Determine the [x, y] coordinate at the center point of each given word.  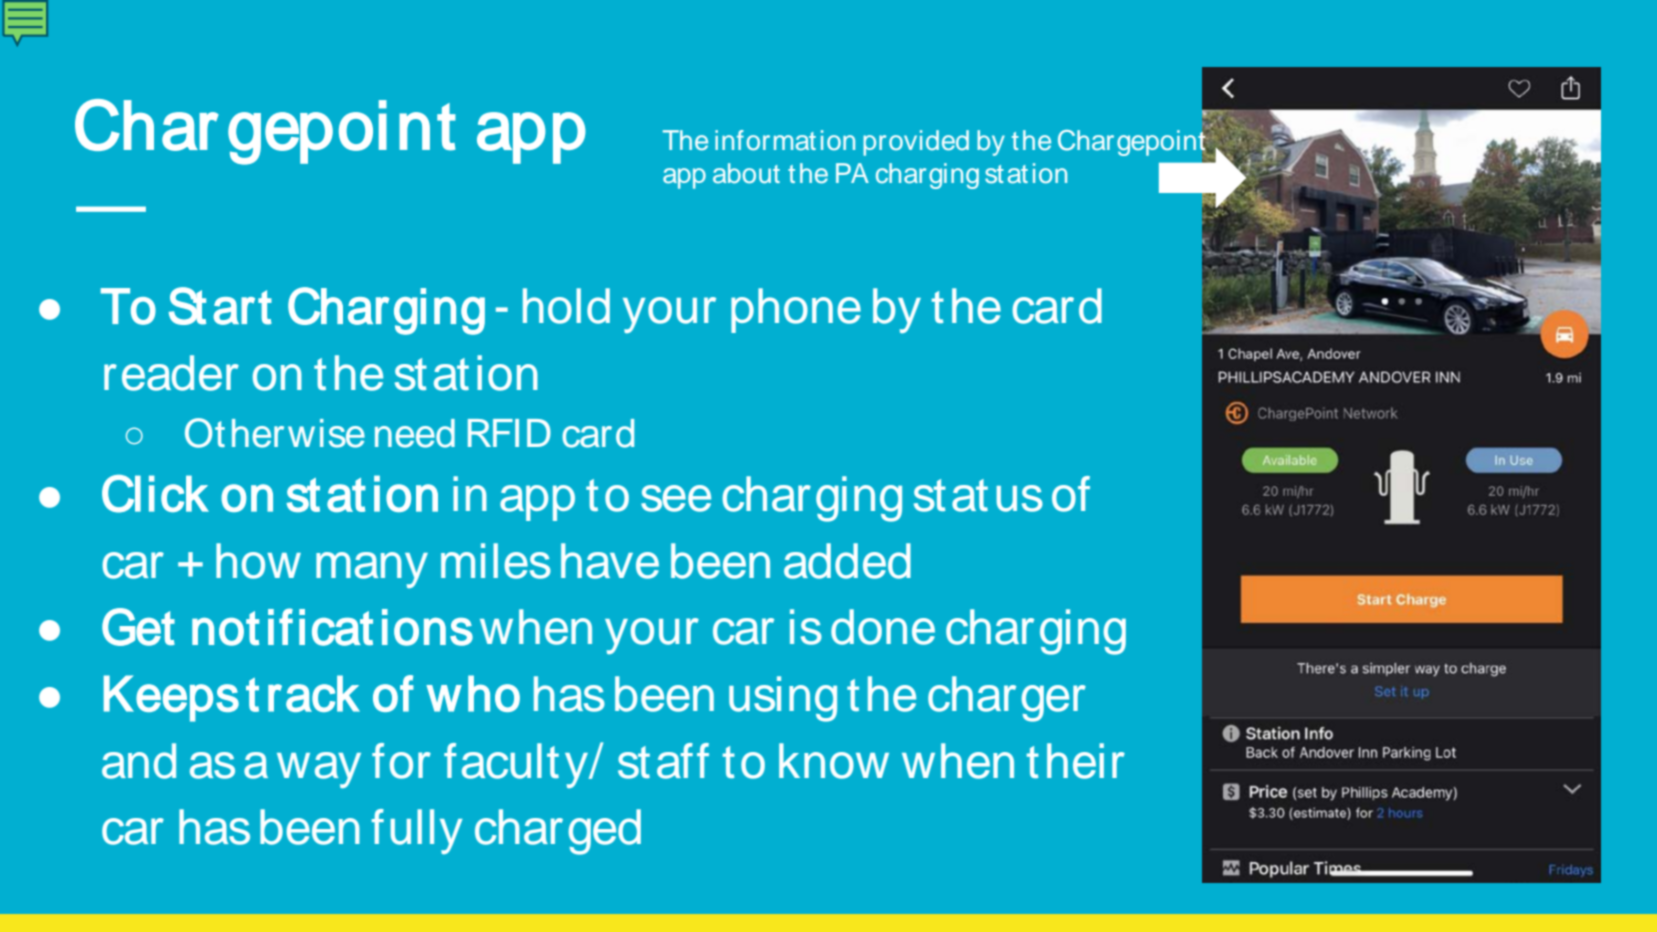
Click [155, 494]
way [319, 770]
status [978, 495]
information [785, 140]
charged [558, 832]
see [676, 498]
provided [916, 143]
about [746, 173]
